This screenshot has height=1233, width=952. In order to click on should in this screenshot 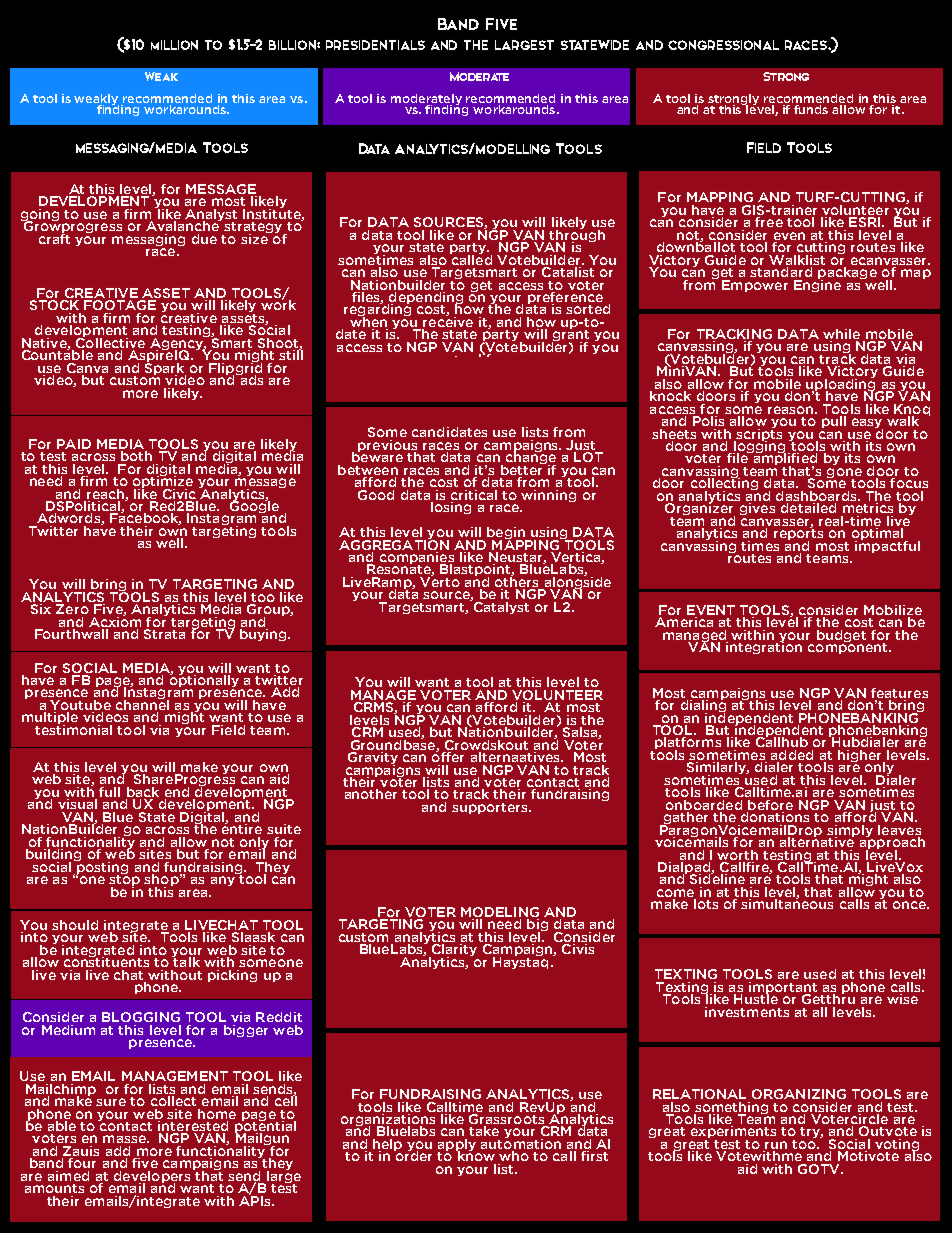, I will do `click(75, 925)`.
